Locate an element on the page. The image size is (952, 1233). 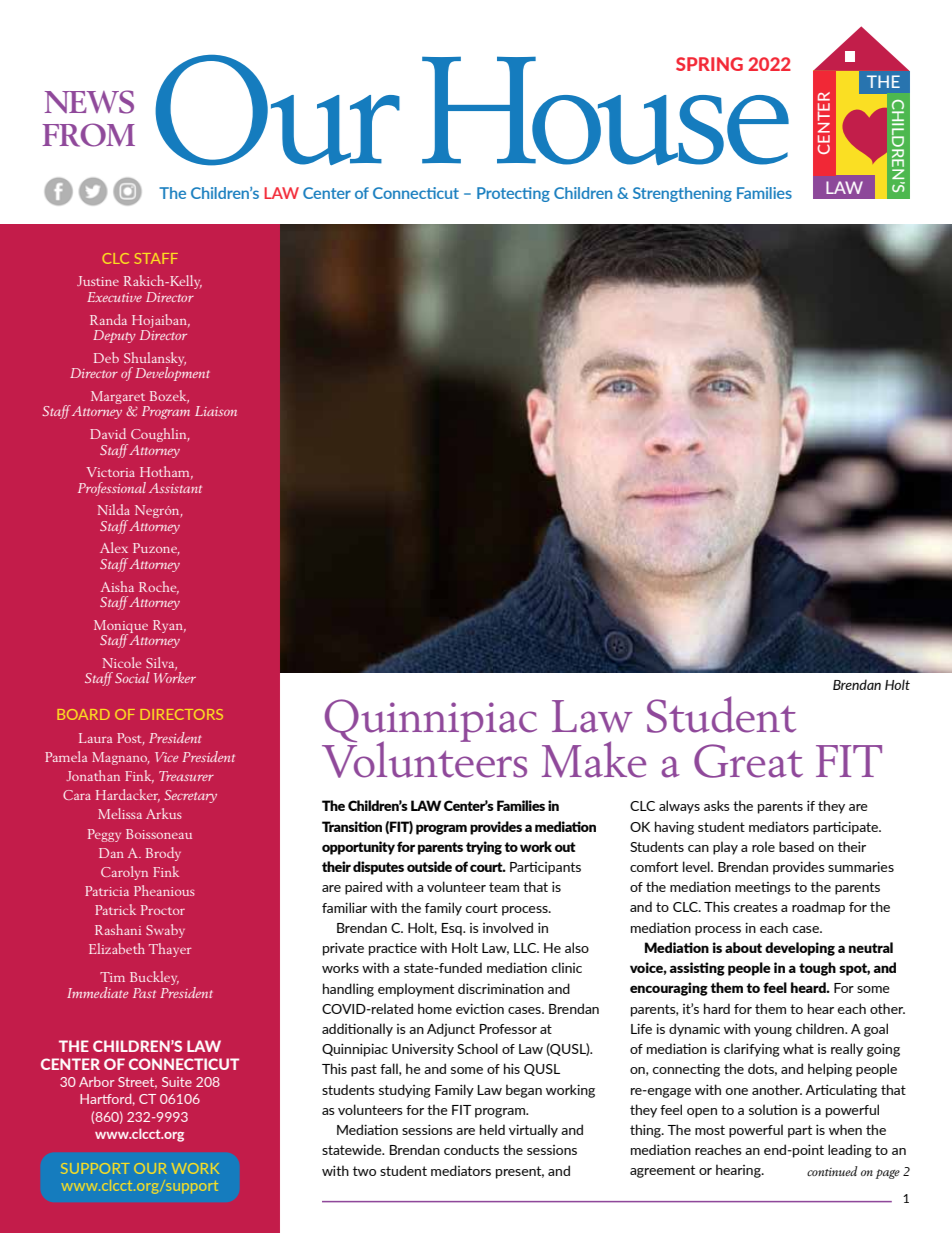
Monique is located at coordinates (121, 627).
